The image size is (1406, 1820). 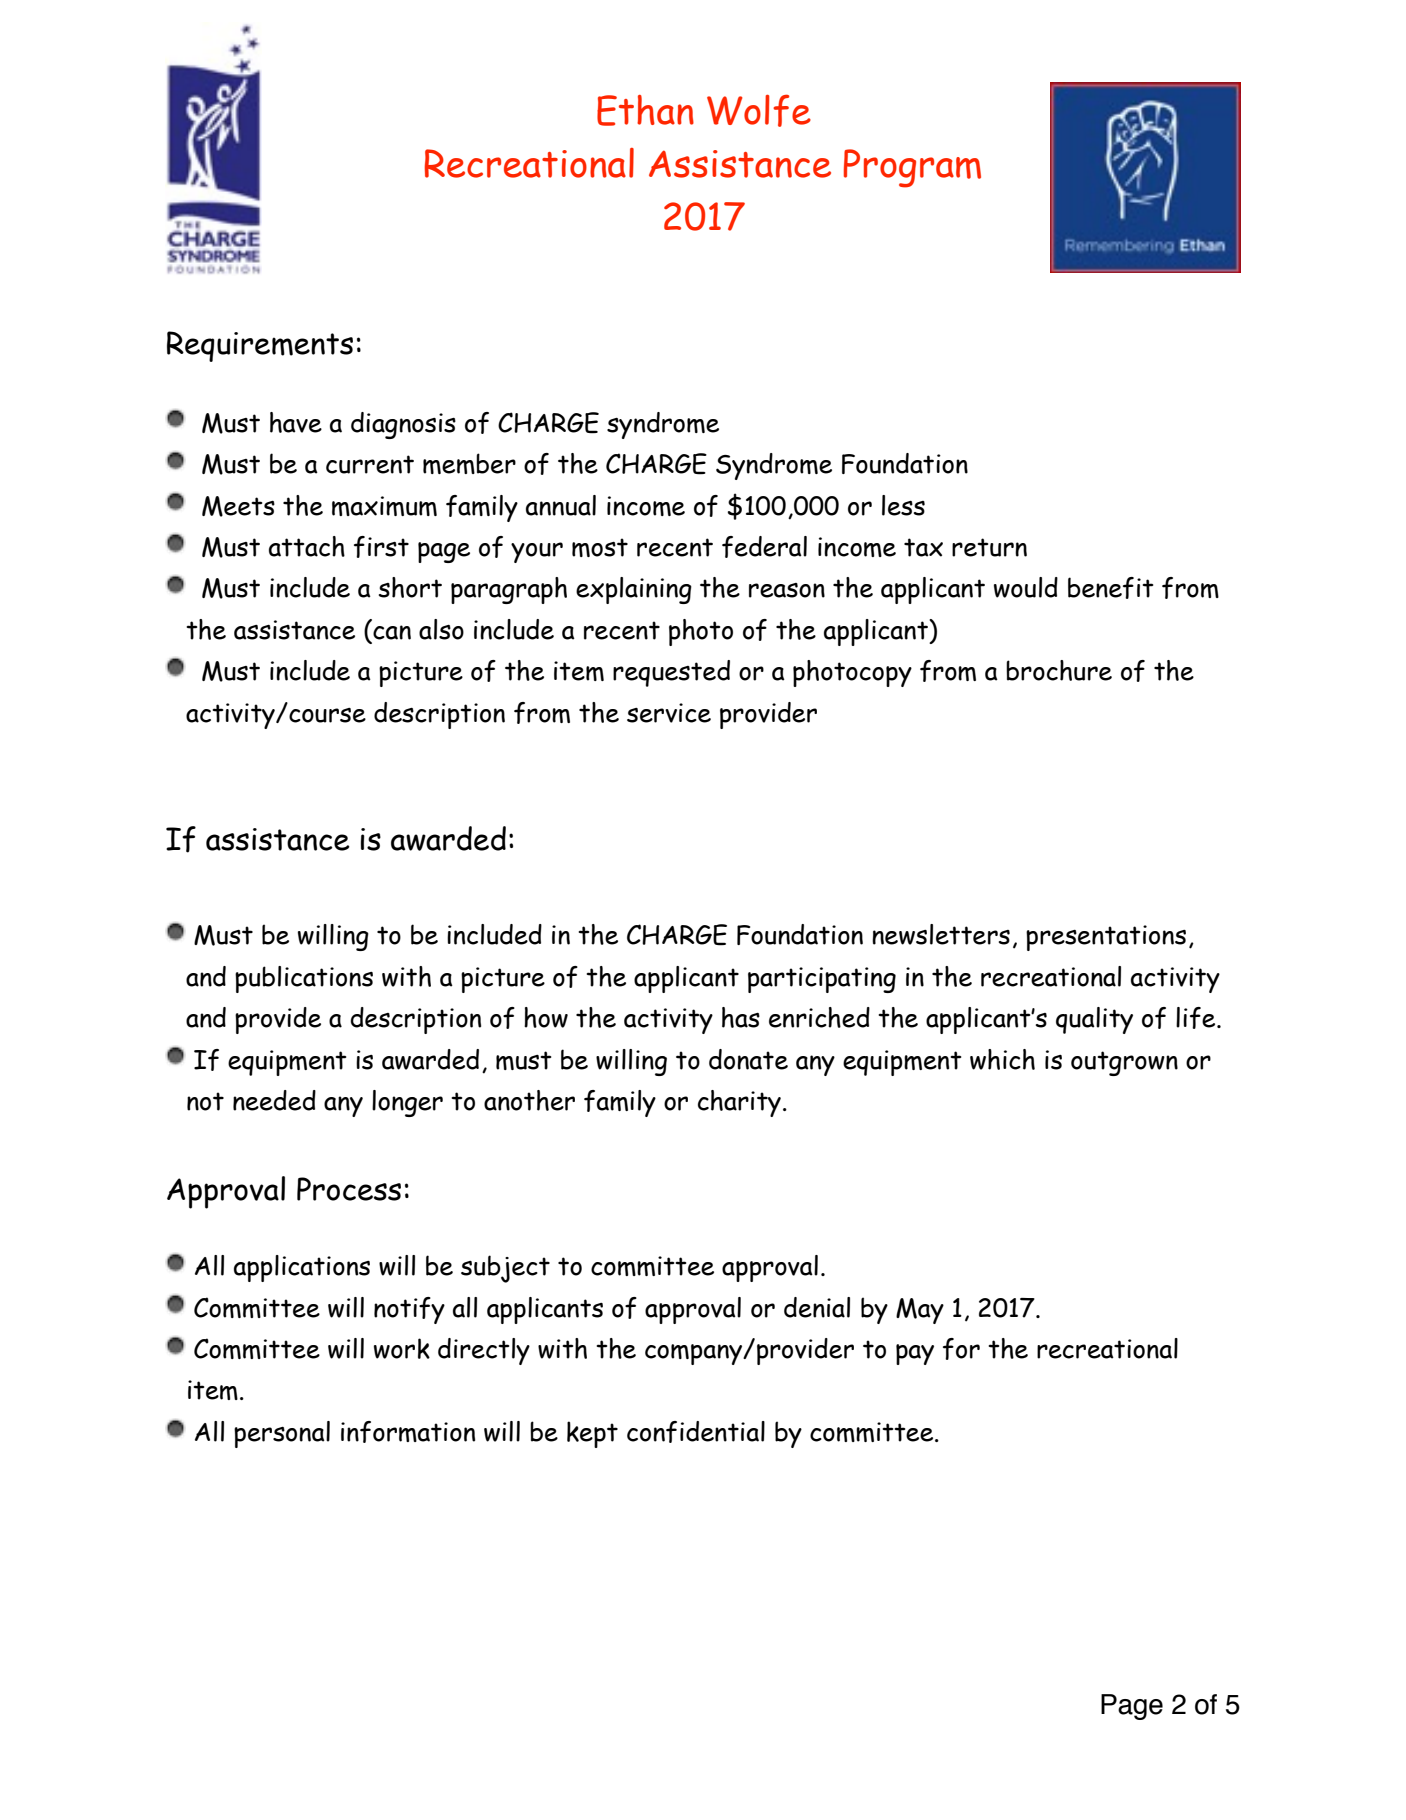 I want to click on requested, so click(x=671, y=673).
